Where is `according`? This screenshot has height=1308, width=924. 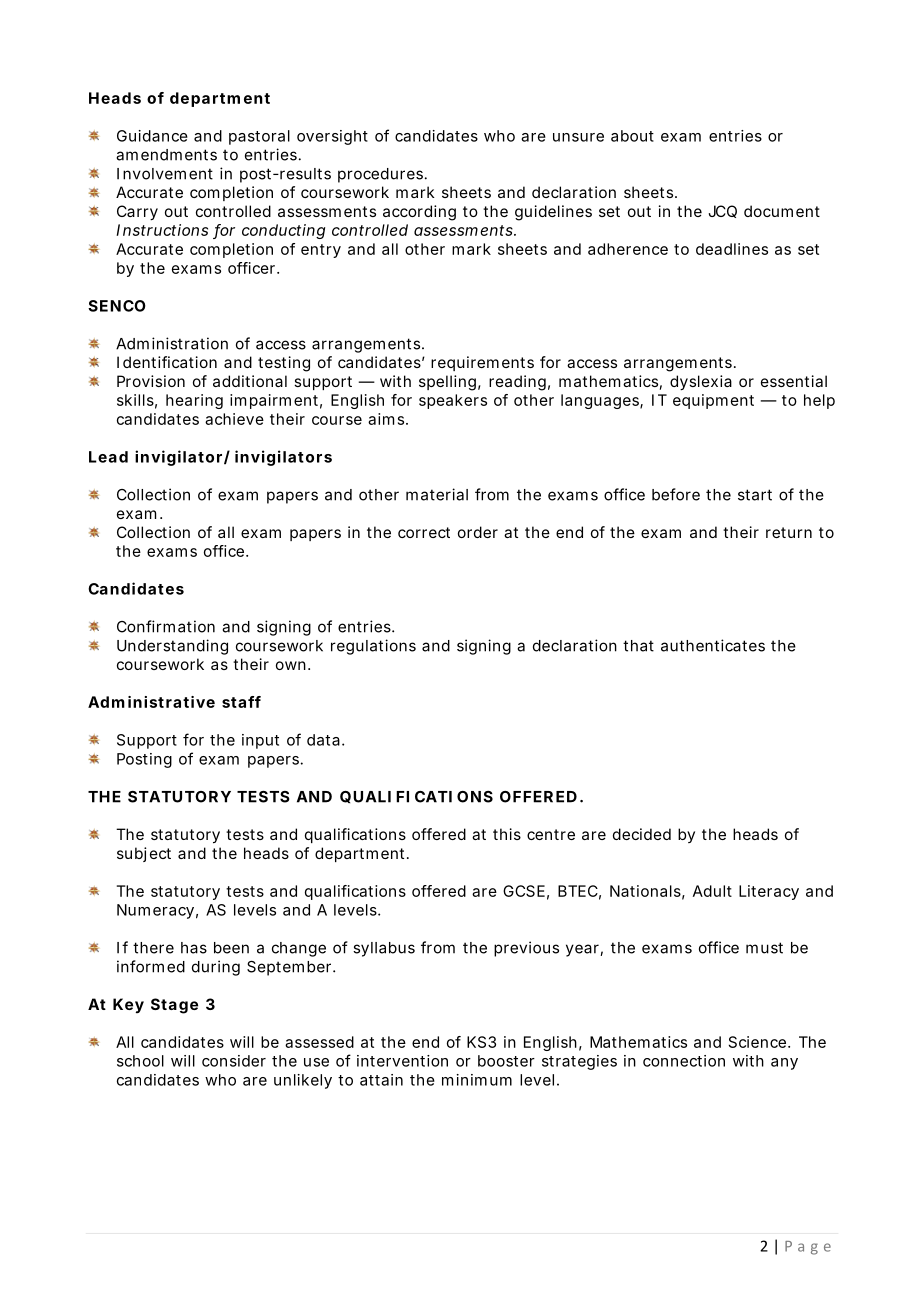
according is located at coordinates (419, 213).
